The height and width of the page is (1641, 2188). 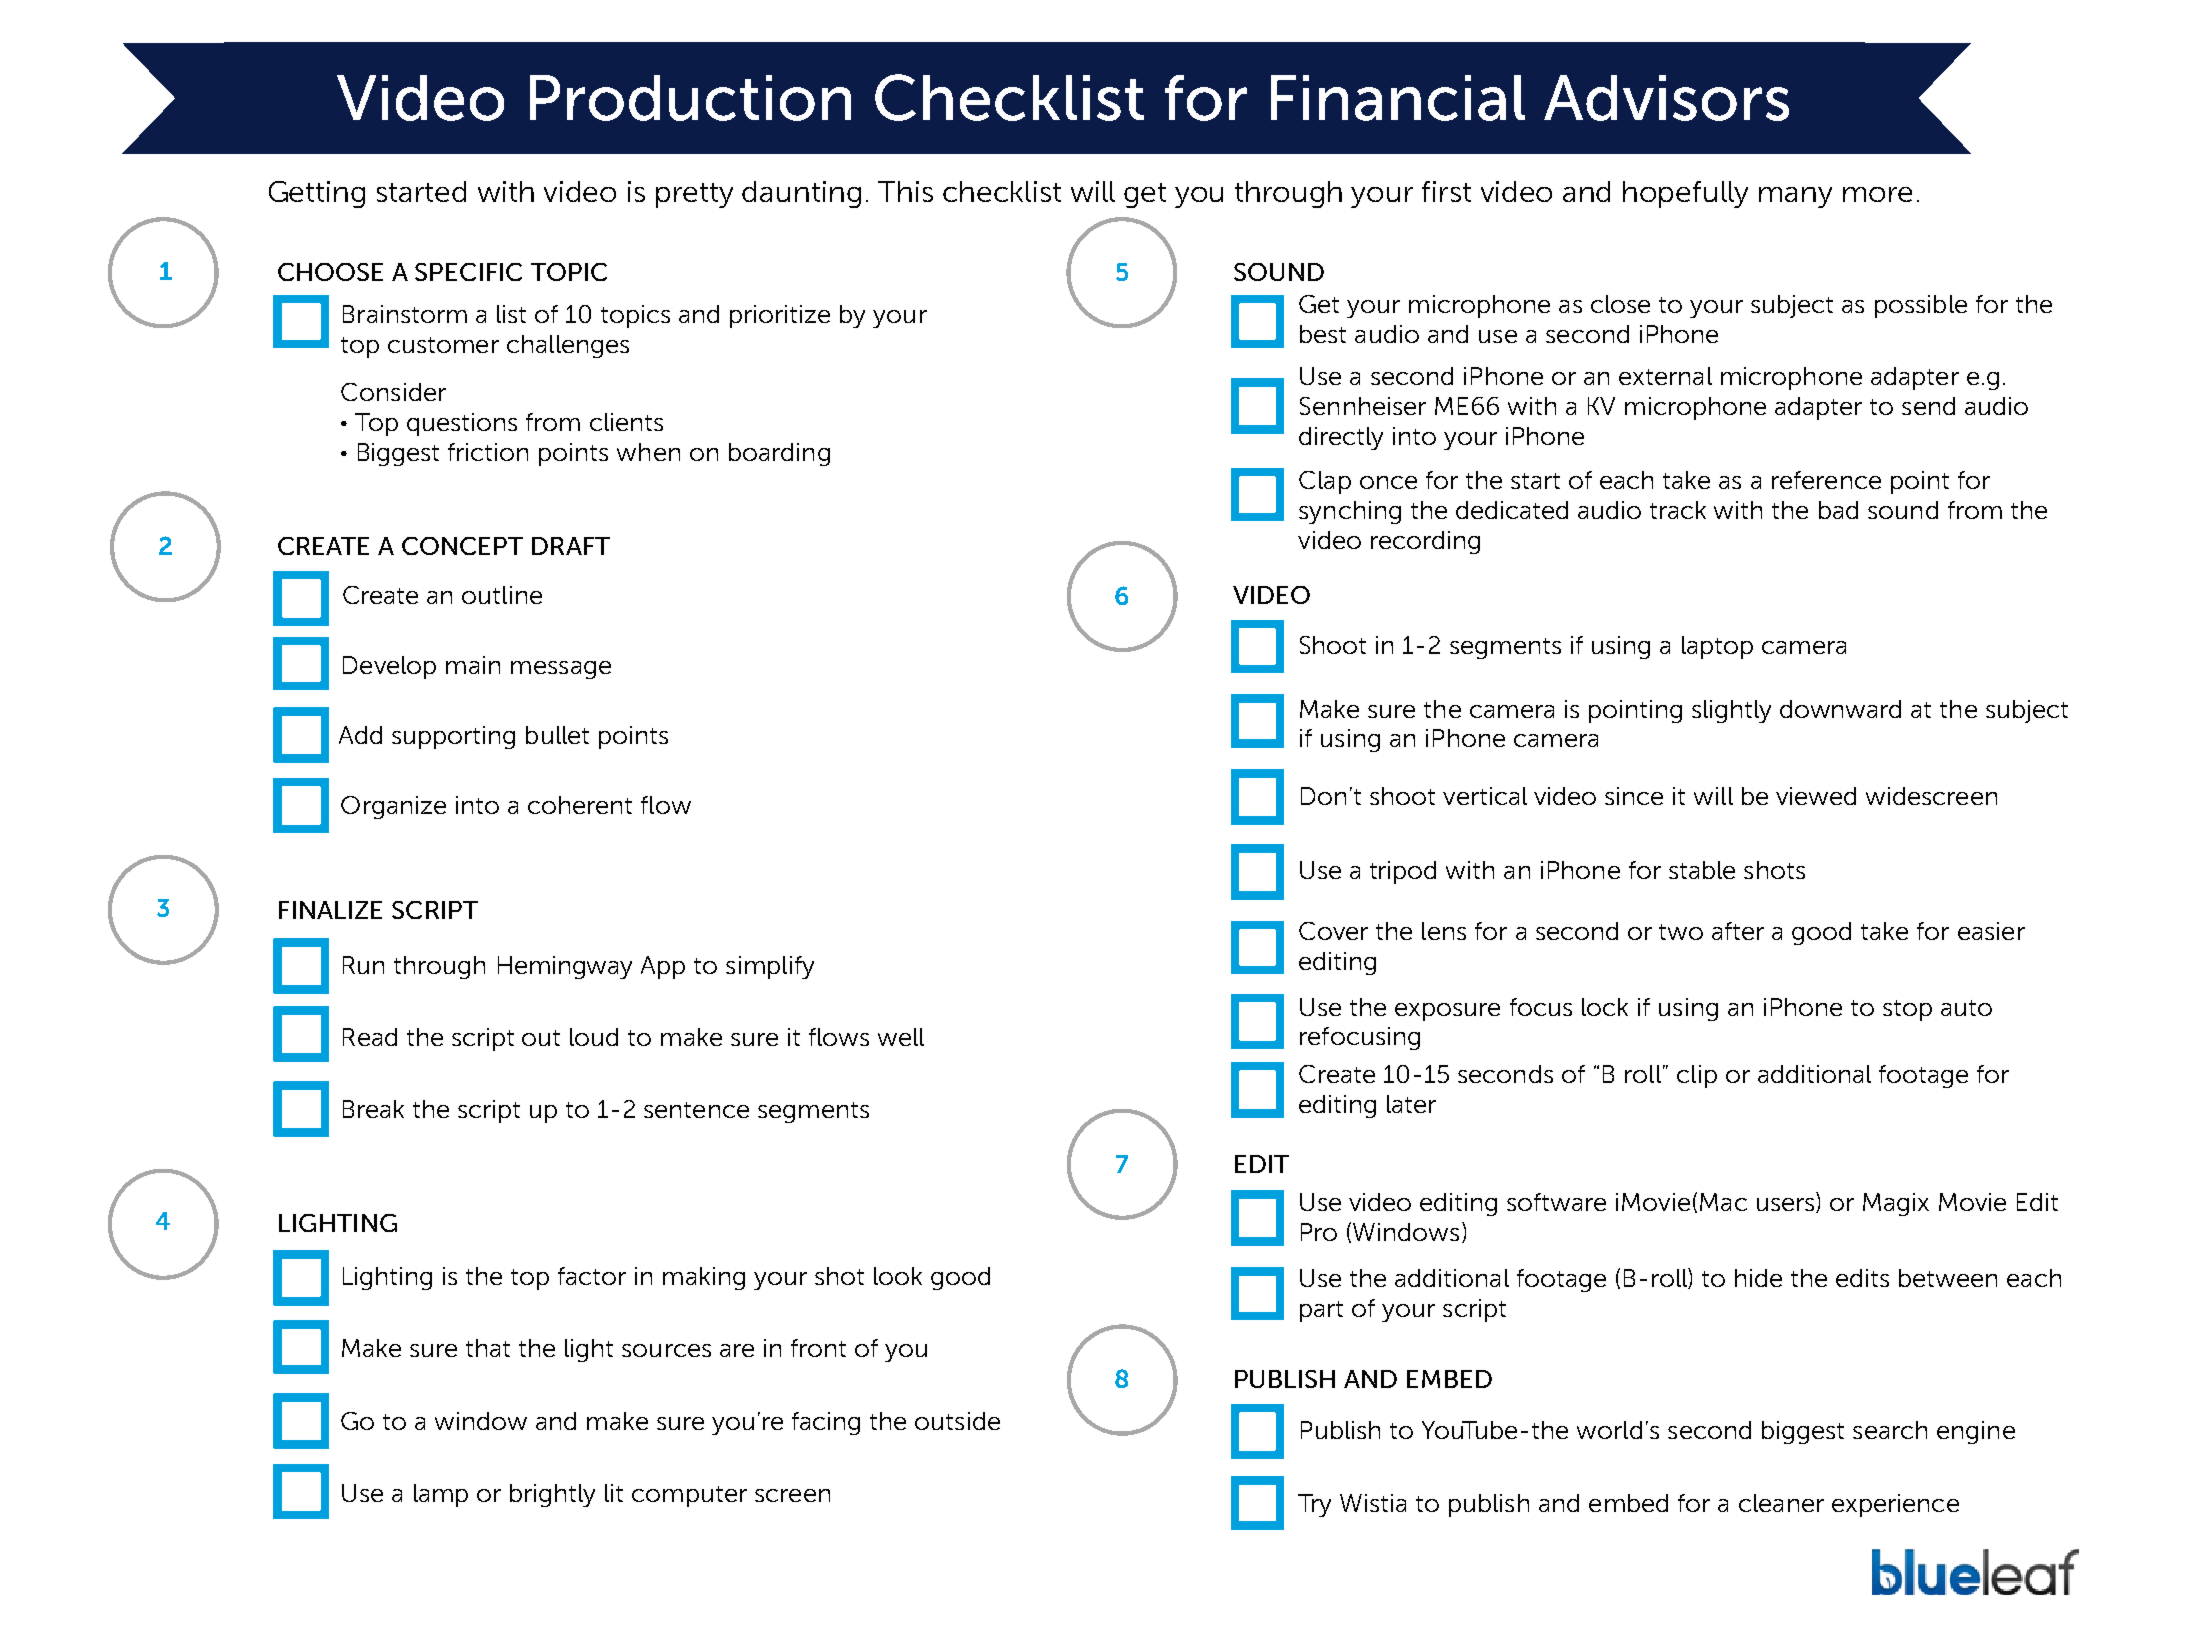 I want to click on many, so click(x=1795, y=197).
